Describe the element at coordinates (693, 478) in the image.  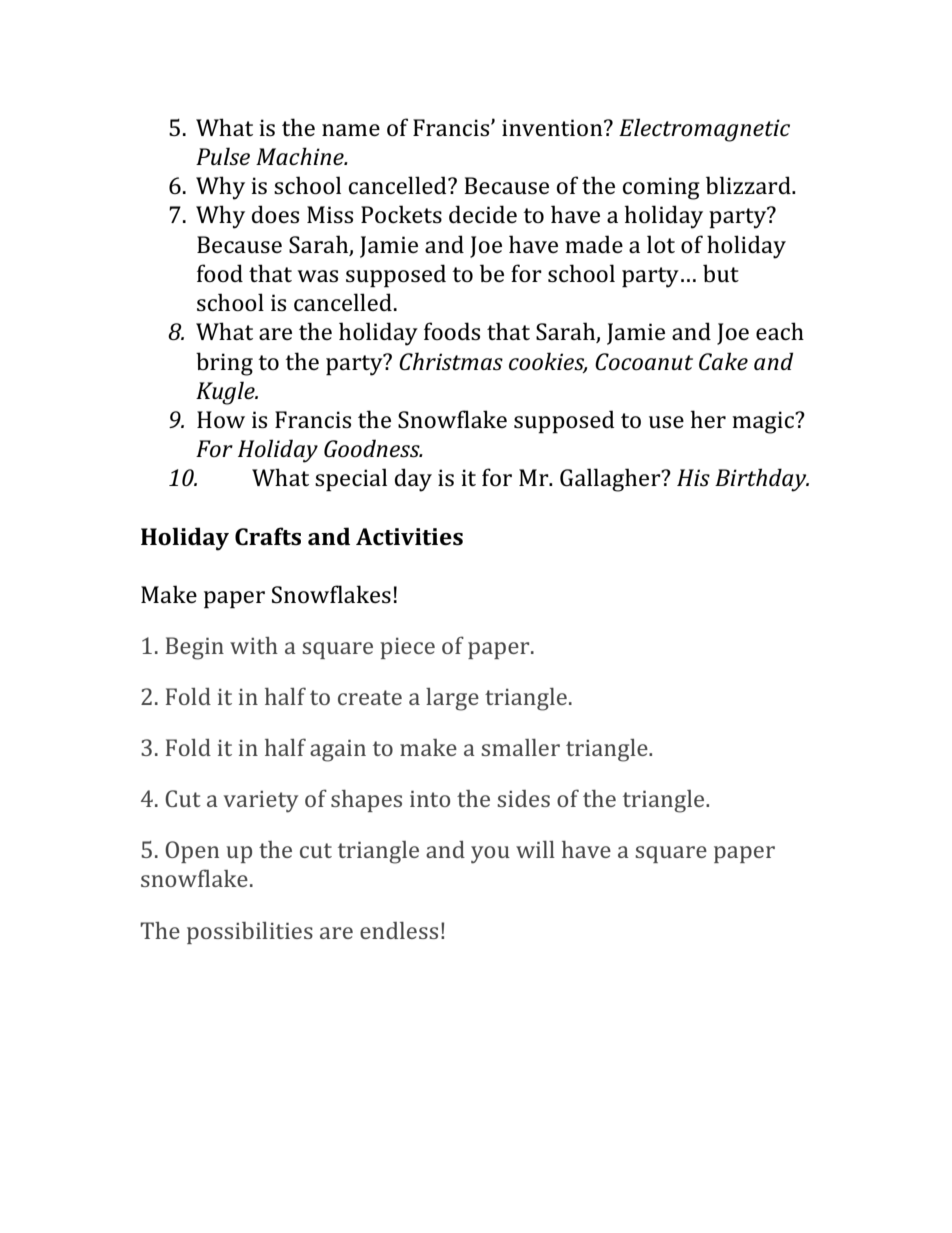
I see `His` at that location.
